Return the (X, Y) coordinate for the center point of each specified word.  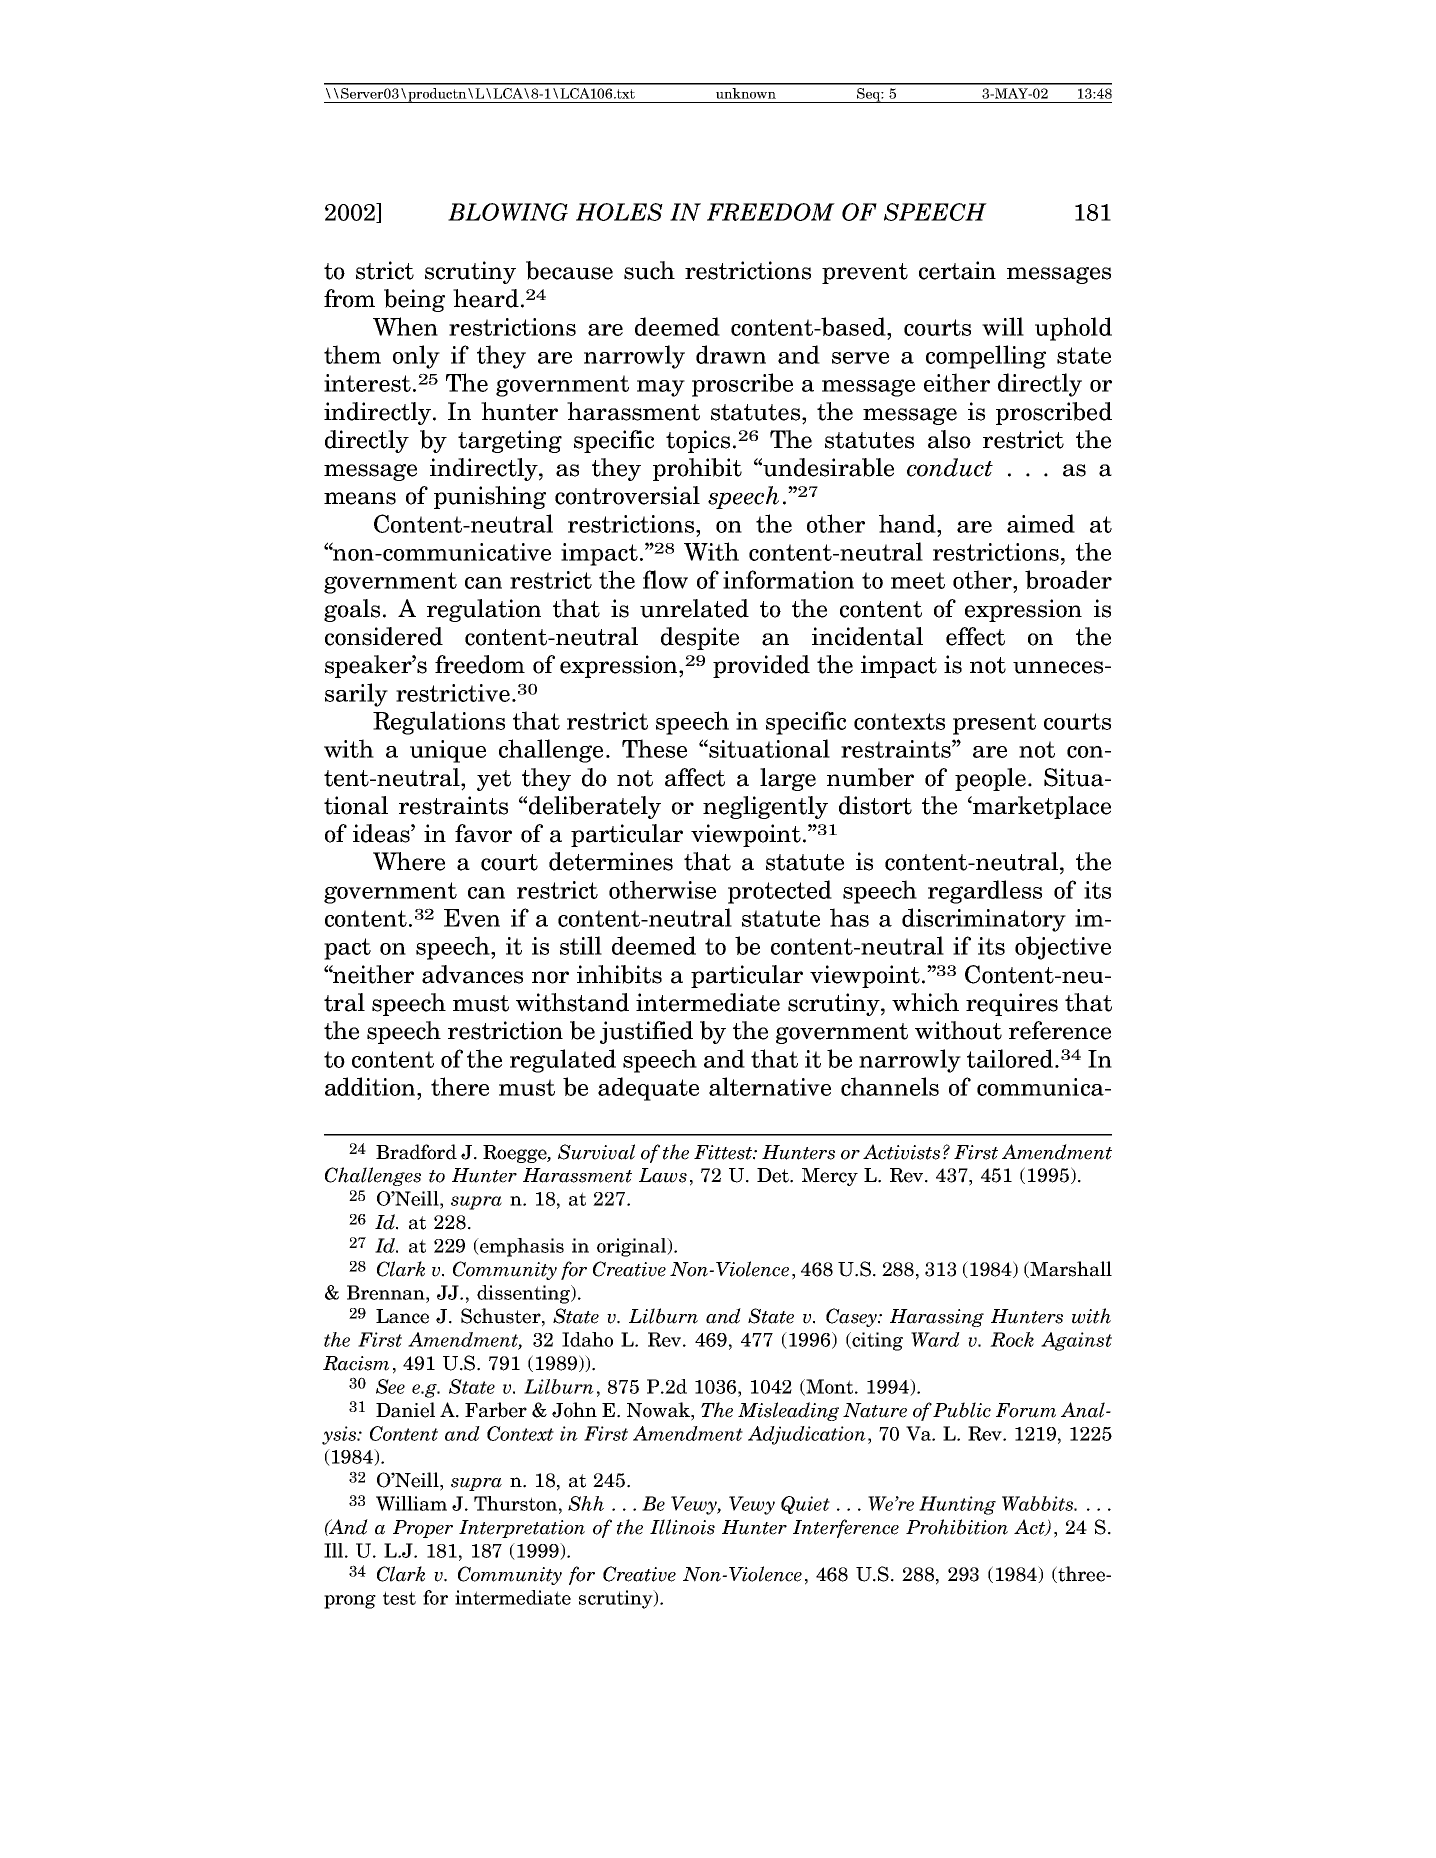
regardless (985, 892)
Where (409, 861)
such (649, 270)
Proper (423, 1529)
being (414, 300)
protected (780, 892)
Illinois (682, 1527)
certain (957, 270)
